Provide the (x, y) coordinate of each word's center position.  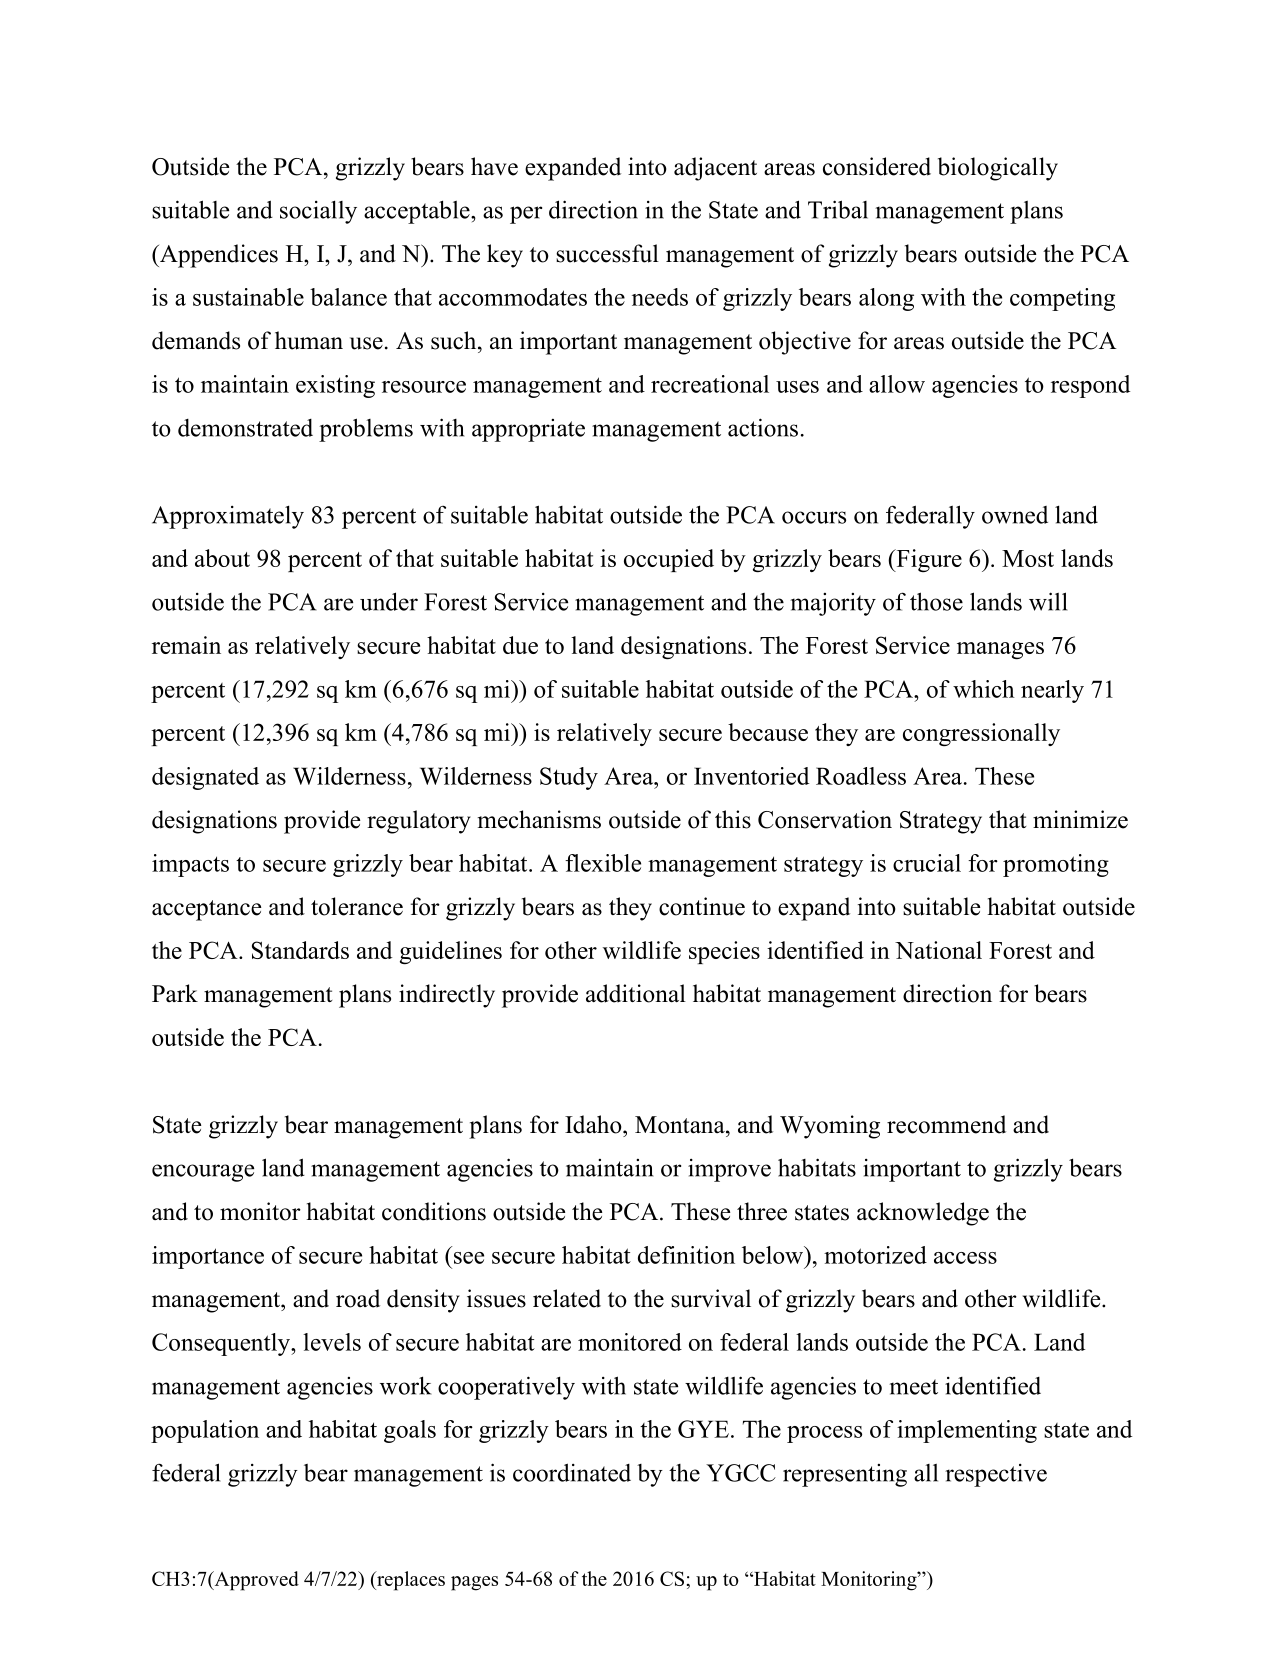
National (938, 950)
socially (318, 212)
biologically (998, 169)
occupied (669, 560)
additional (636, 993)
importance (208, 1257)
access (965, 1258)
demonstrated (245, 428)
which (984, 689)
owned (1015, 515)
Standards (300, 950)
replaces (410, 1581)
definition (686, 1255)
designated (205, 778)
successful (607, 253)
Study (569, 778)
